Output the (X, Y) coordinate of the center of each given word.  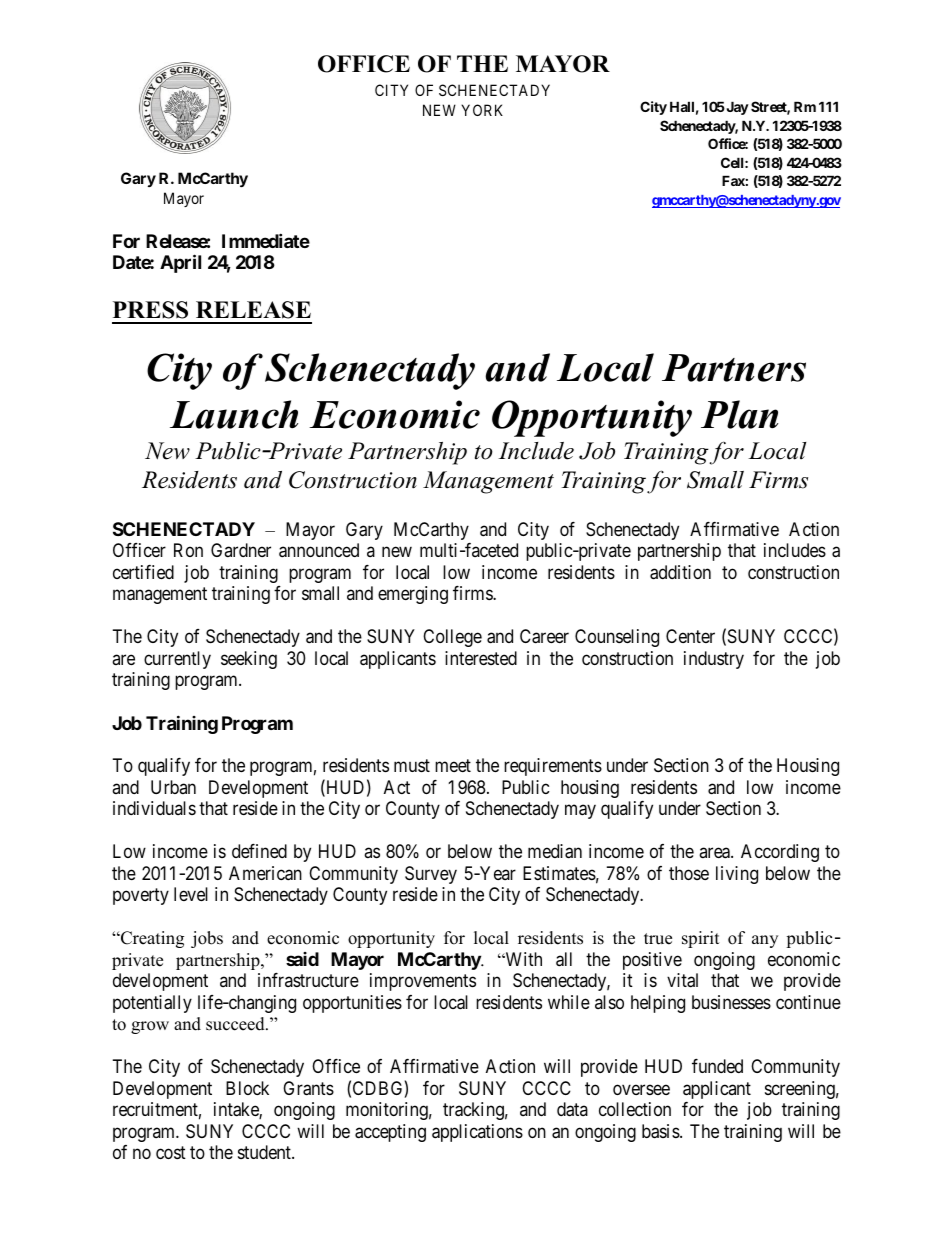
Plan (739, 414)
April (180, 264)
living (737, 875)
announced (319, 550)
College (452, 638)
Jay (736, 108)
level (191, 894)
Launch (234, 414)
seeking (249, 660)
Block (247, 1088)
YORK (482, 110)
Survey (431, 875)
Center (690, 636)
